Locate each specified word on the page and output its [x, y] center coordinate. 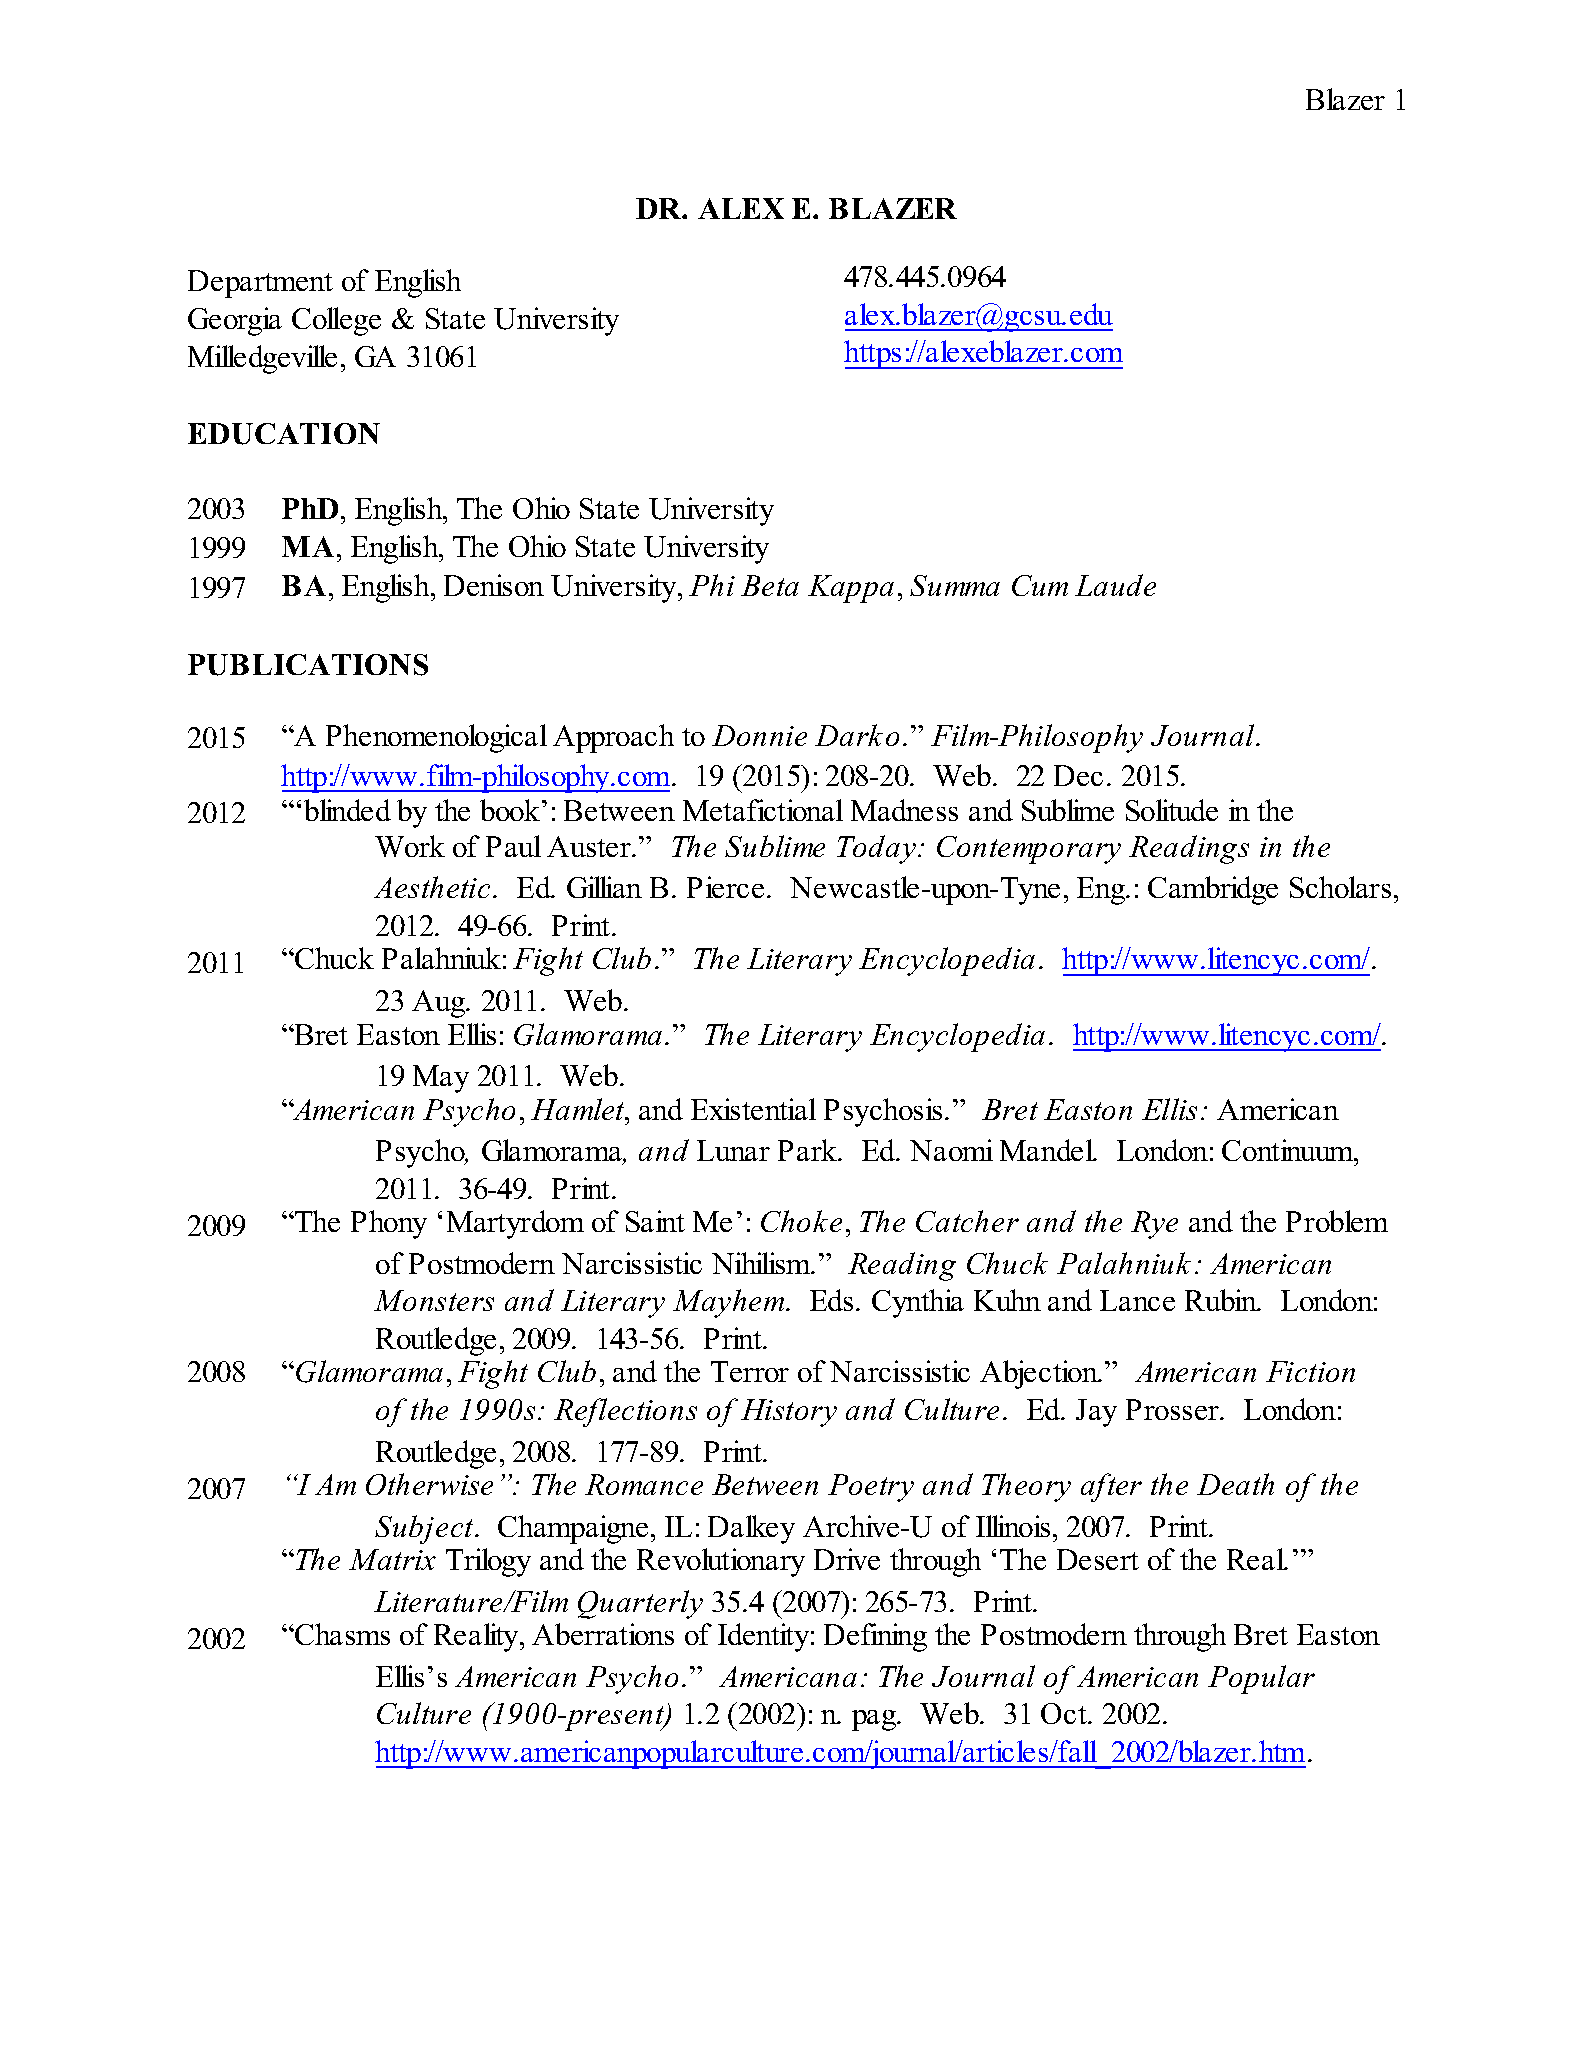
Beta [770, 585]
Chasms [341, 1634]
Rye [1154, 1225]
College [336, 321]
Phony [389, 1224]
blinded [347, 810]
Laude [1115, 585]
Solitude [1172, 810]
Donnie [759, 735]
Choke [801, 1221]
